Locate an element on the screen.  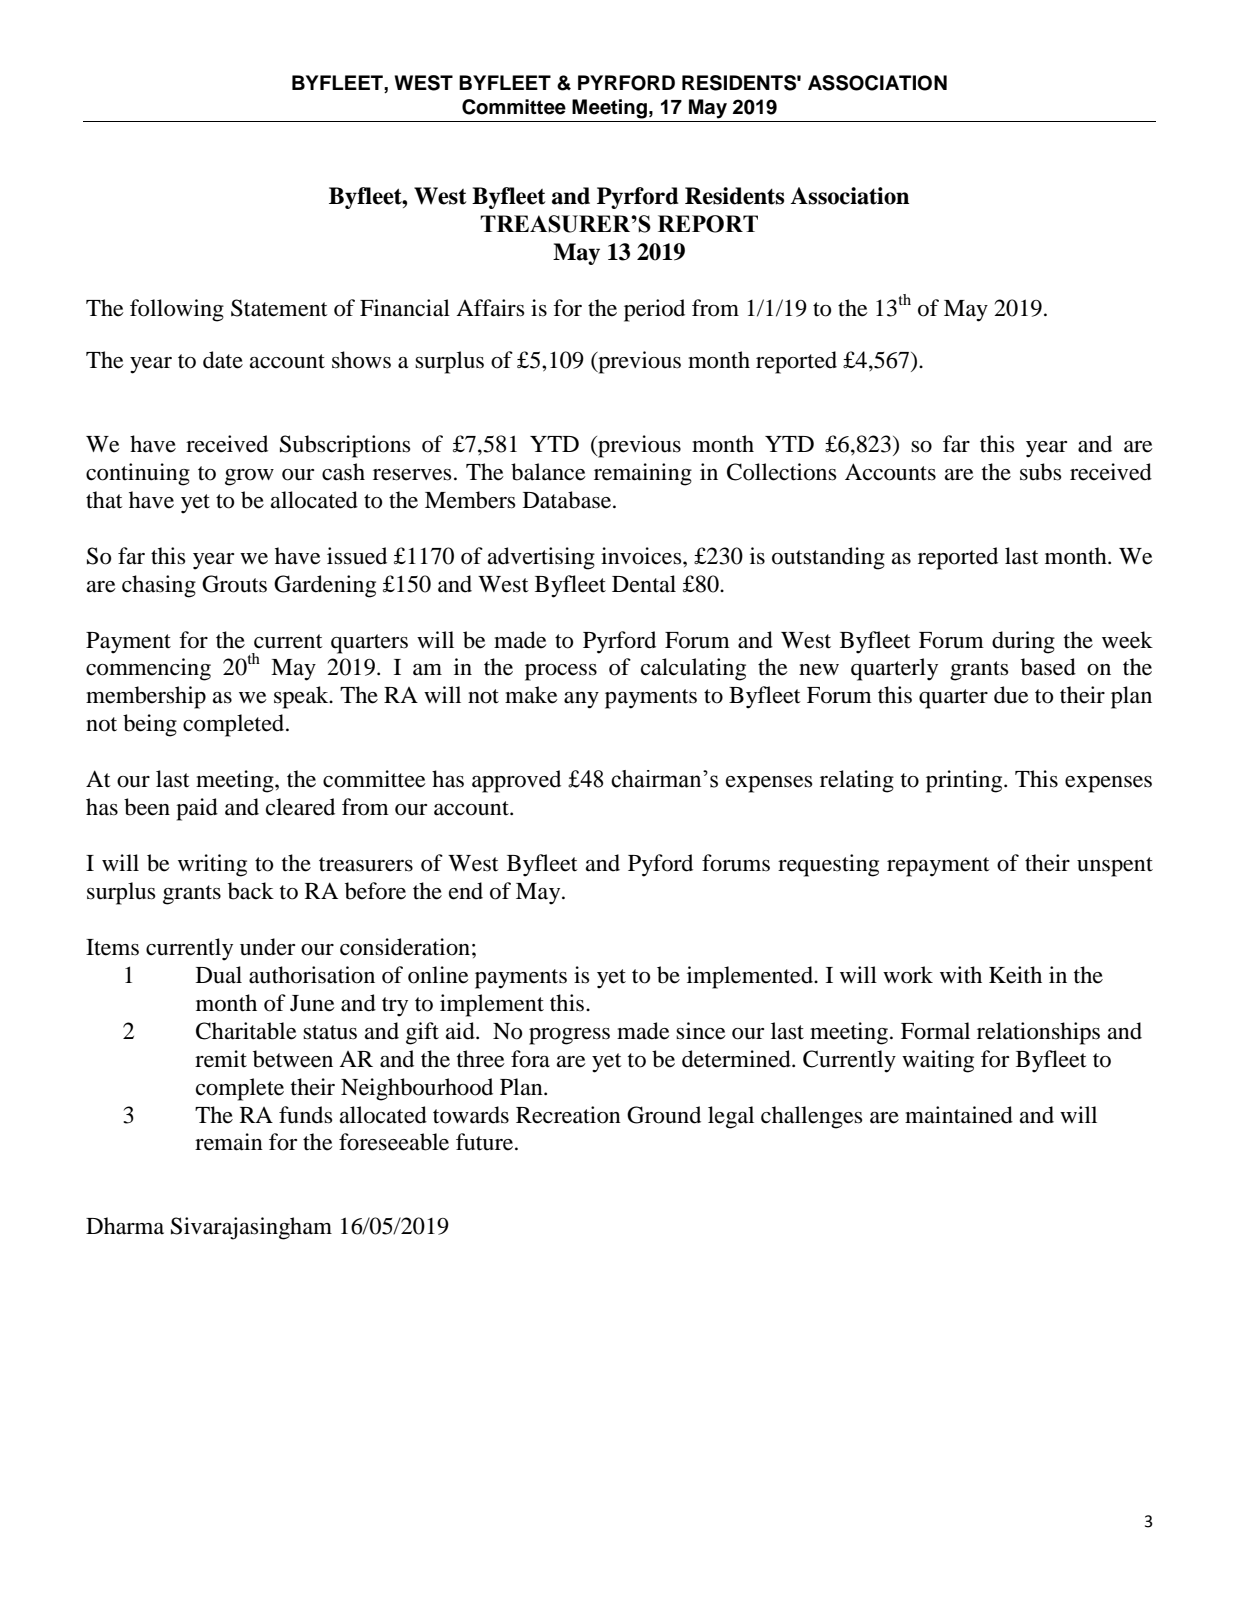
period is located at coordinates (654, 310).
